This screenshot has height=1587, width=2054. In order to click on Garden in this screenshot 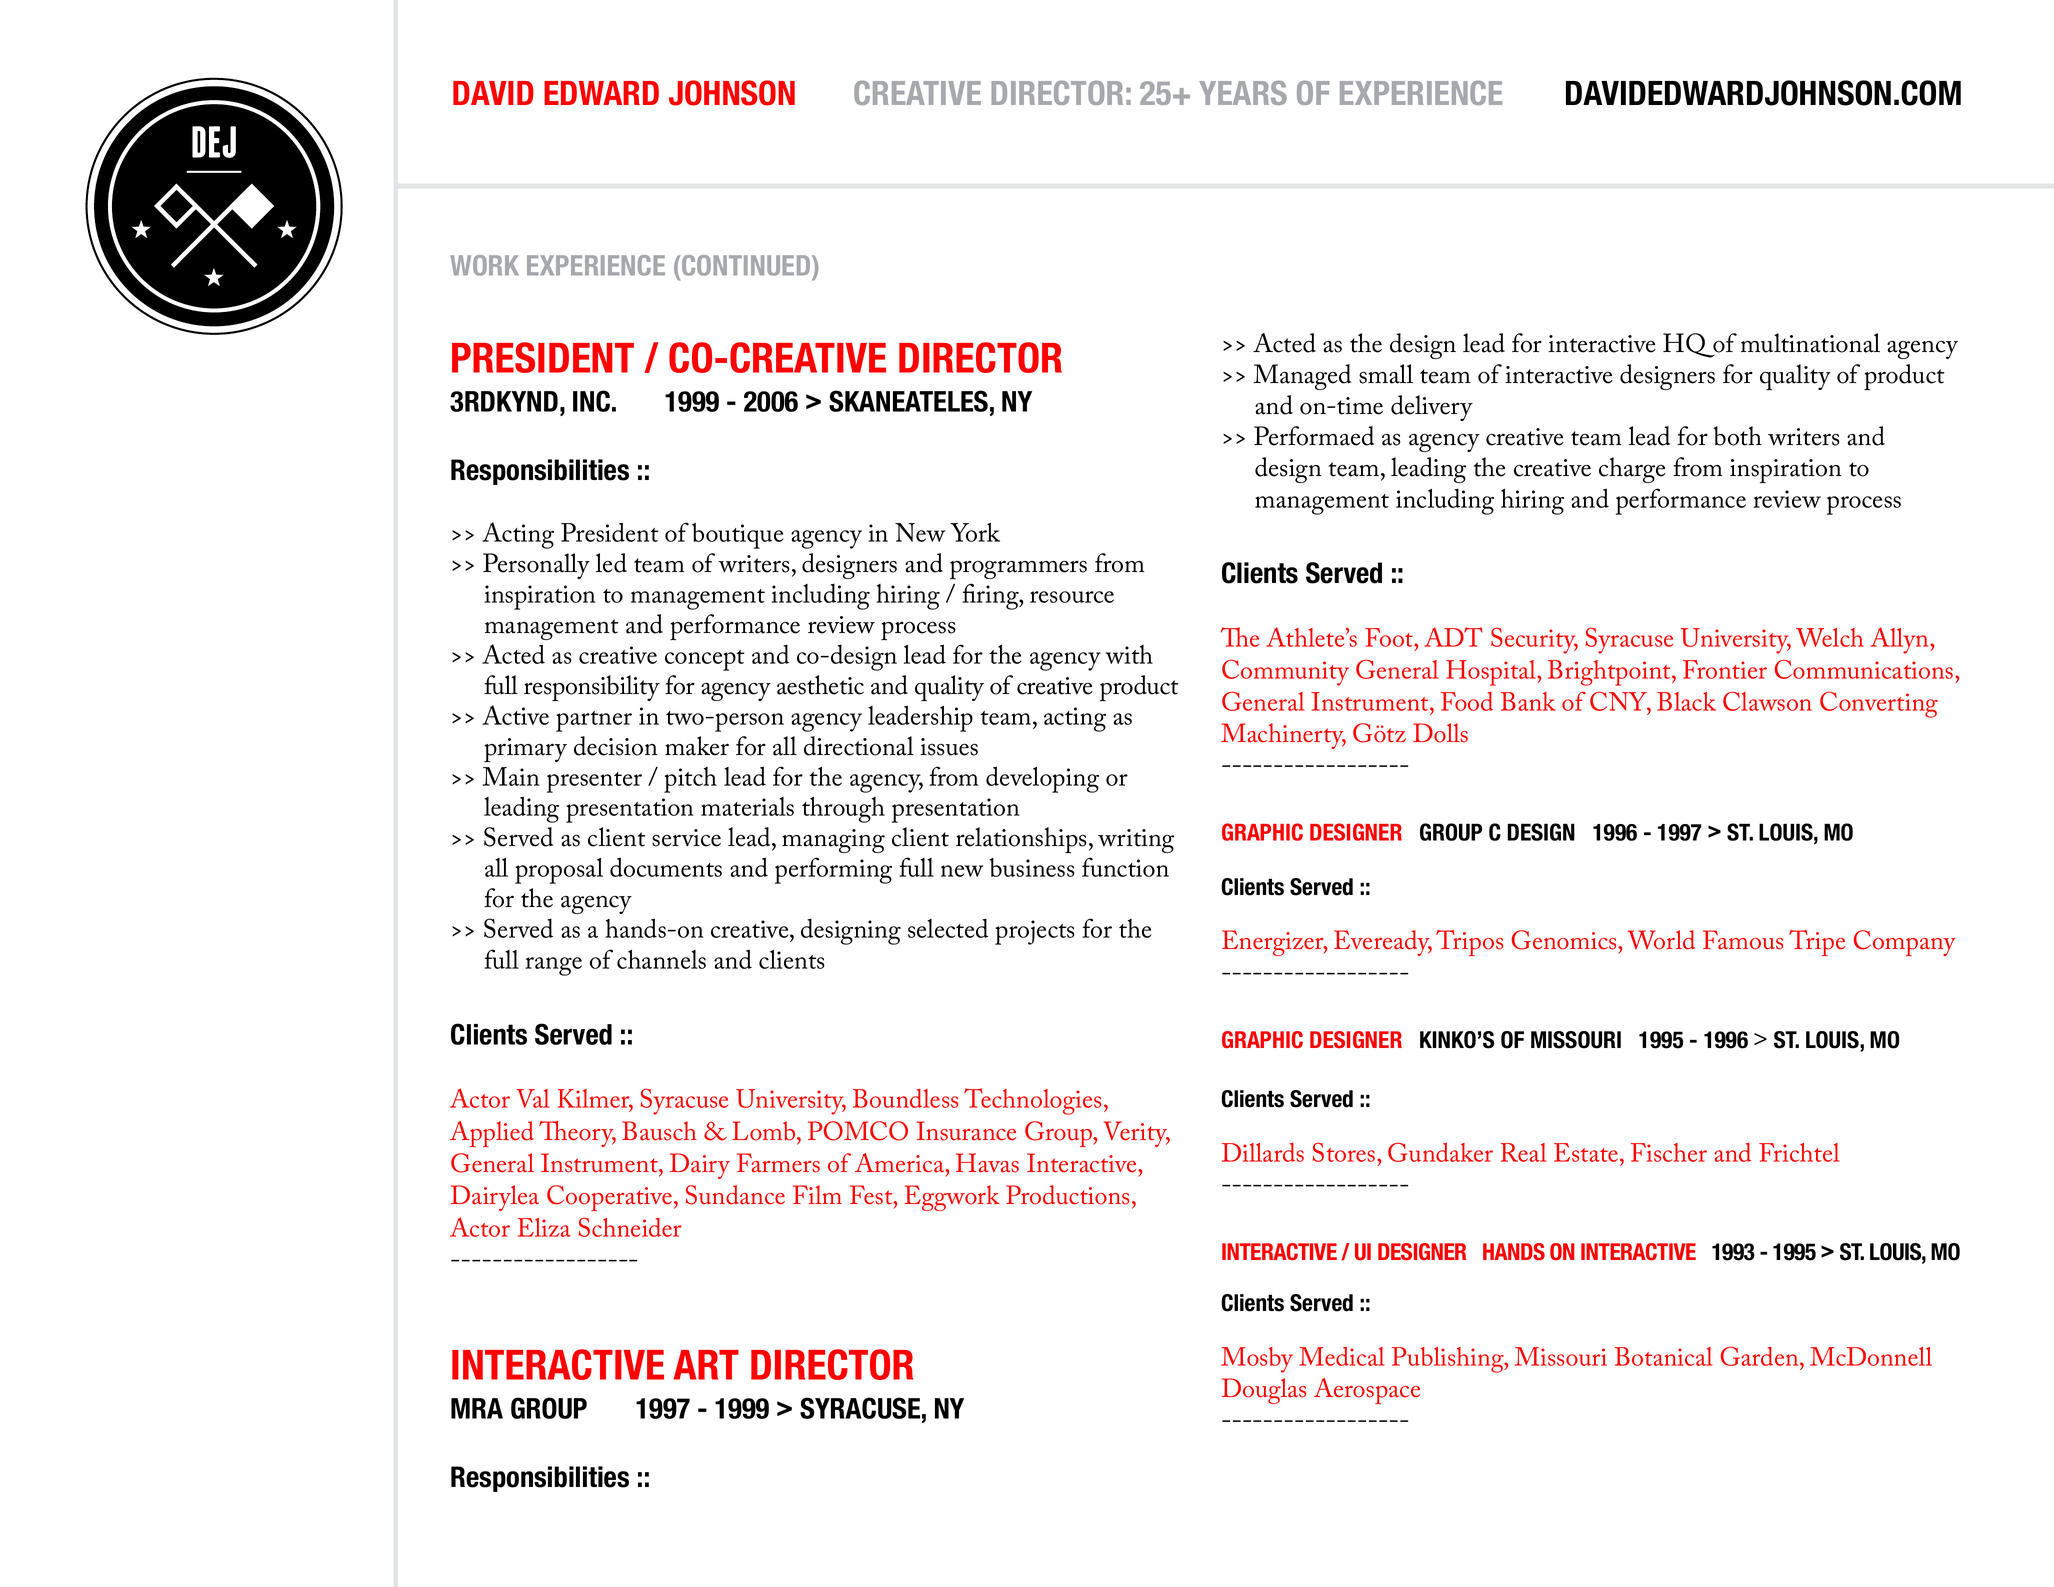, I will do `click(1761, 1356)`.
